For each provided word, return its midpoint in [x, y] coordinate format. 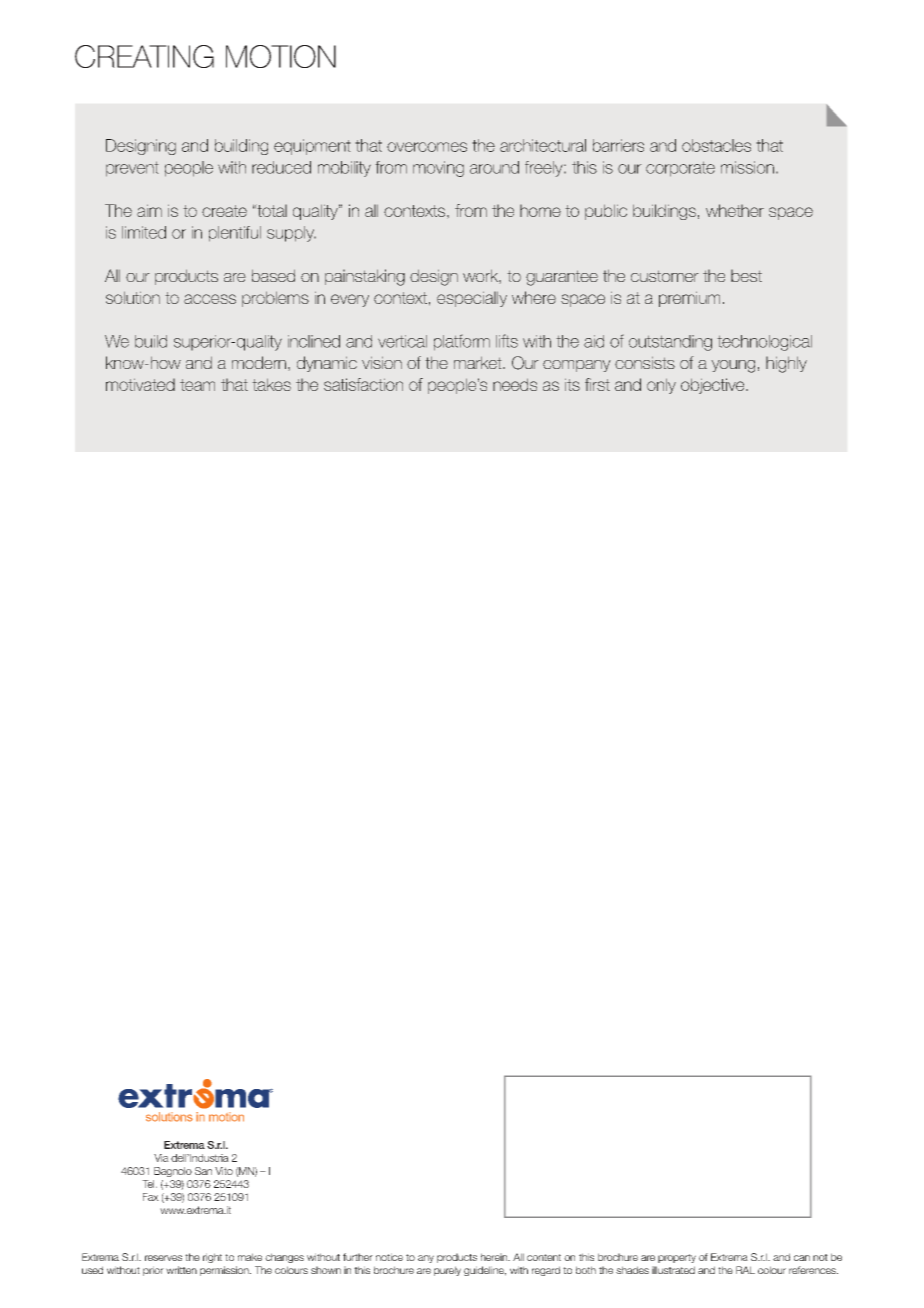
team [197, 385]
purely [447, 1271]
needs [515, 384]
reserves [163, 1258]
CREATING [144, 56]
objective [714, 386]
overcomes [427, 147]
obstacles [716, 145]
